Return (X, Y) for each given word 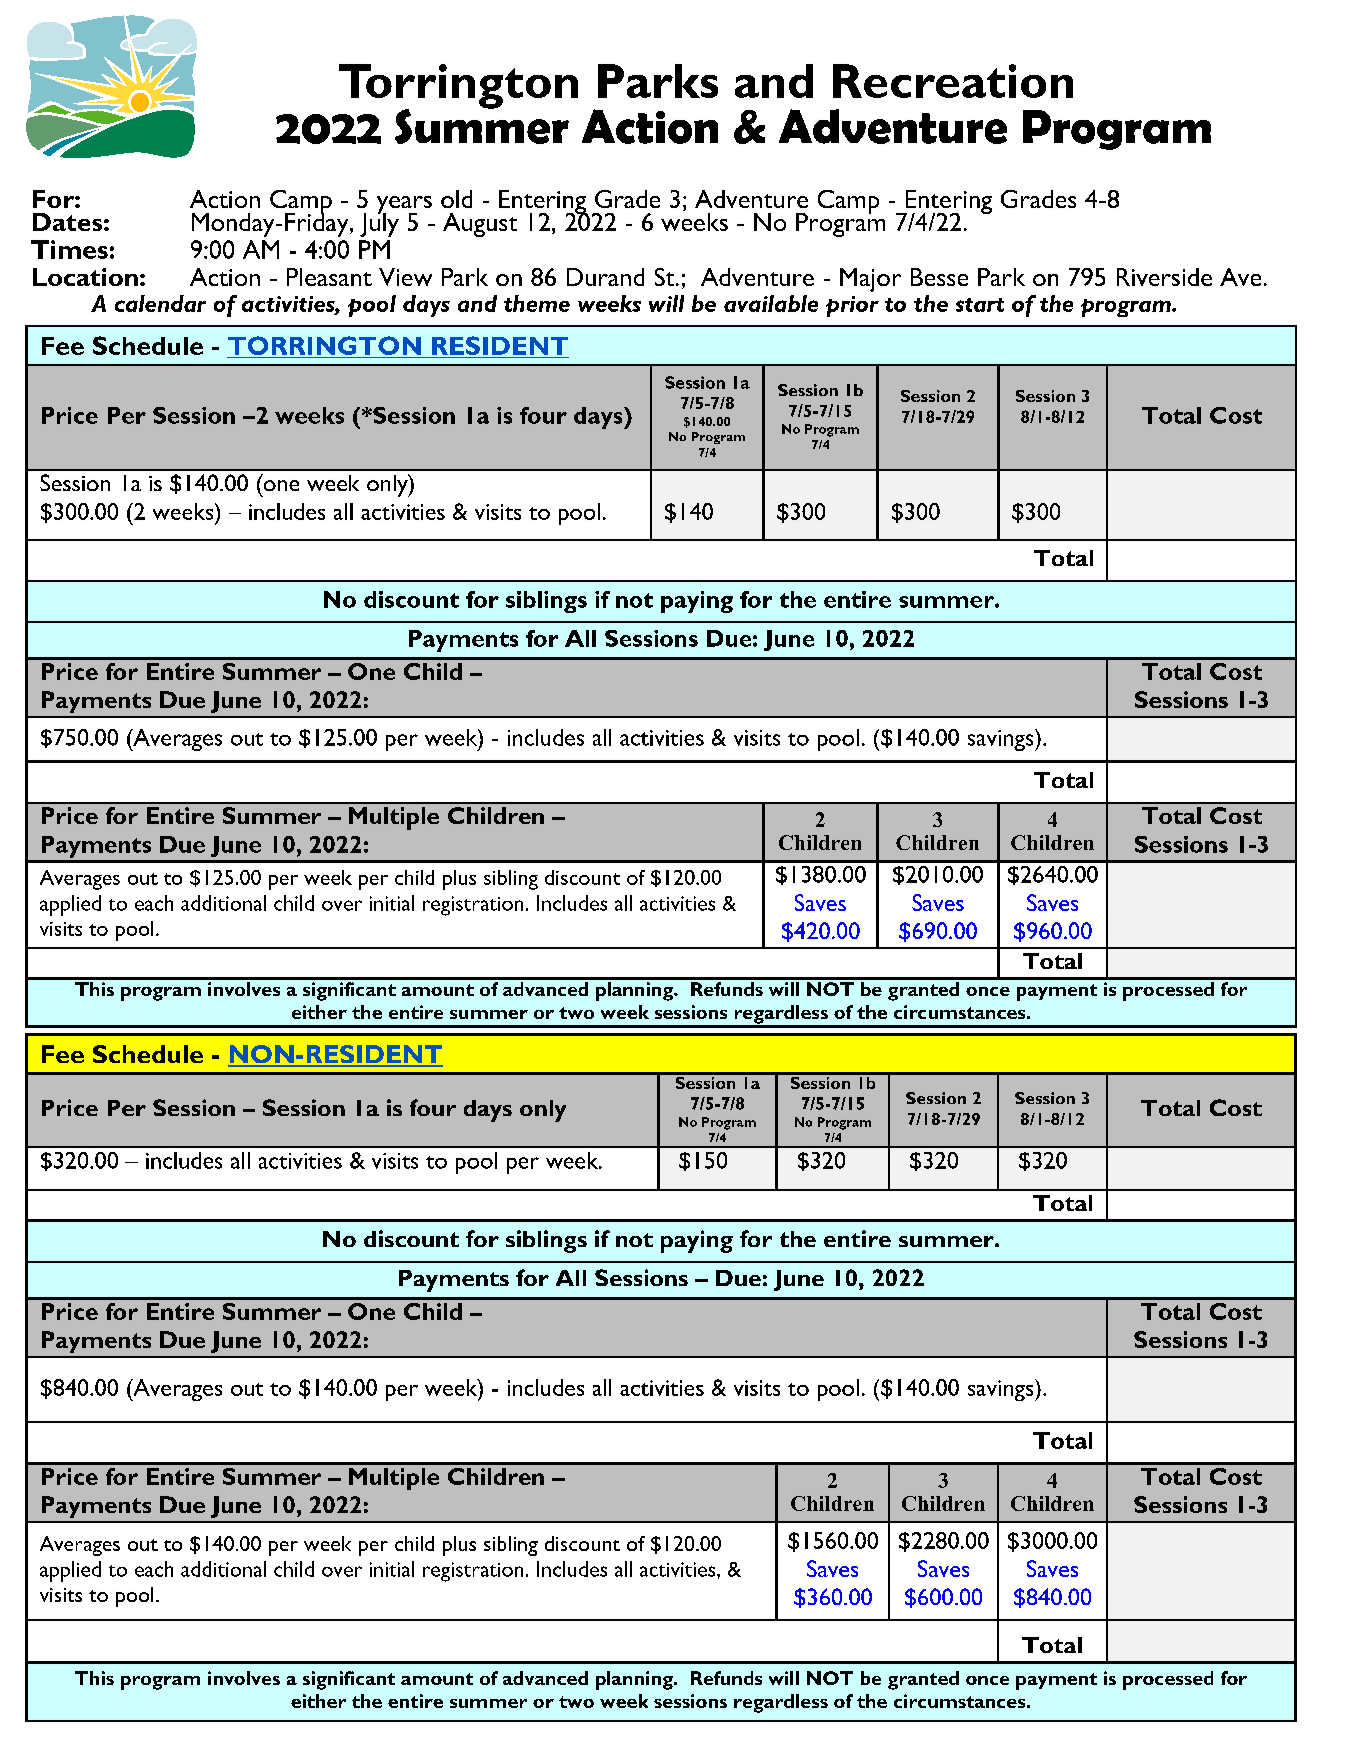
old (456, 199)
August (480, 225)
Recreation (953, 81)
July (379, 223)
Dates (67, 222)
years (404, 206)
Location (85, 277)
